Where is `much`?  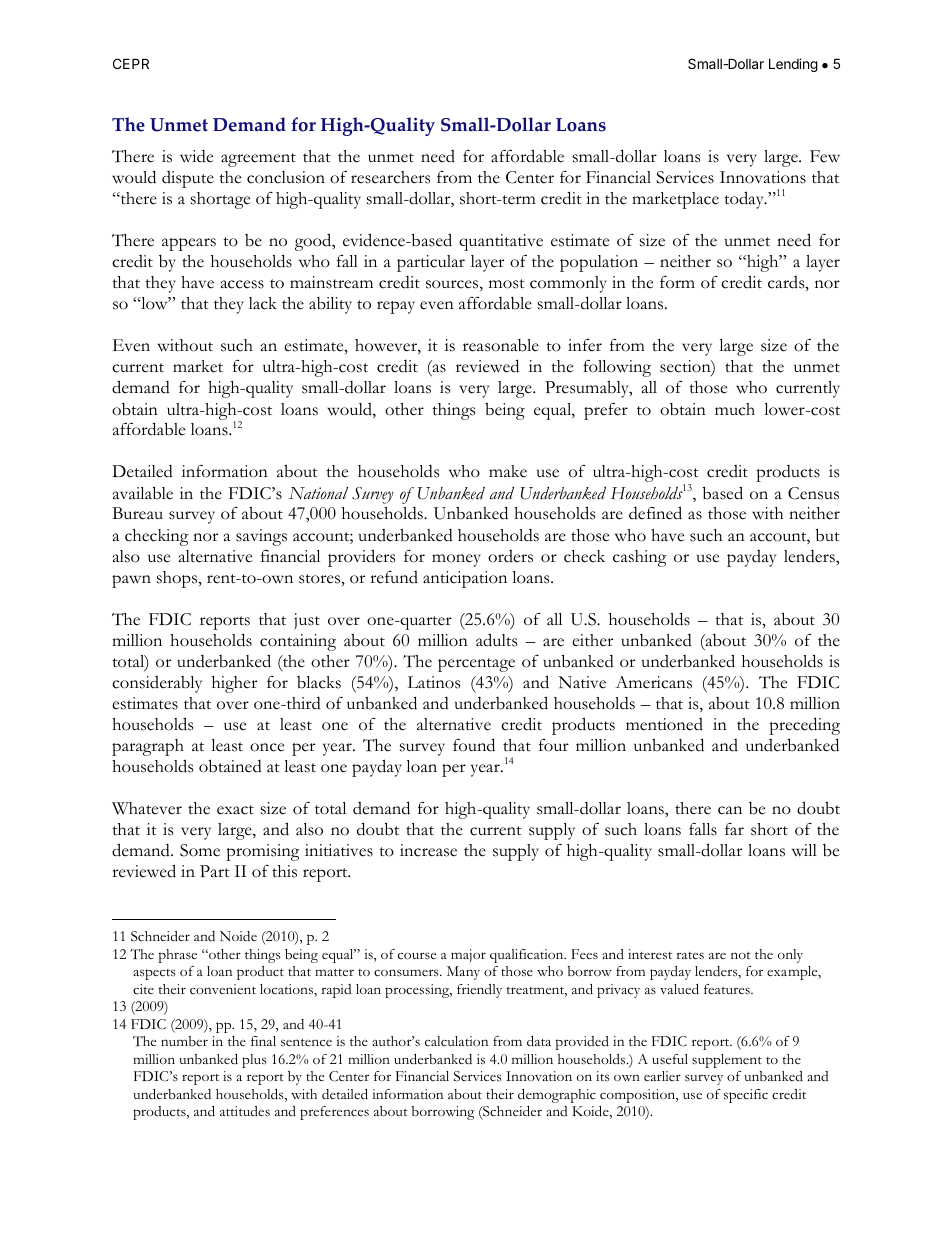 much is located at coordinates (735, 409).
